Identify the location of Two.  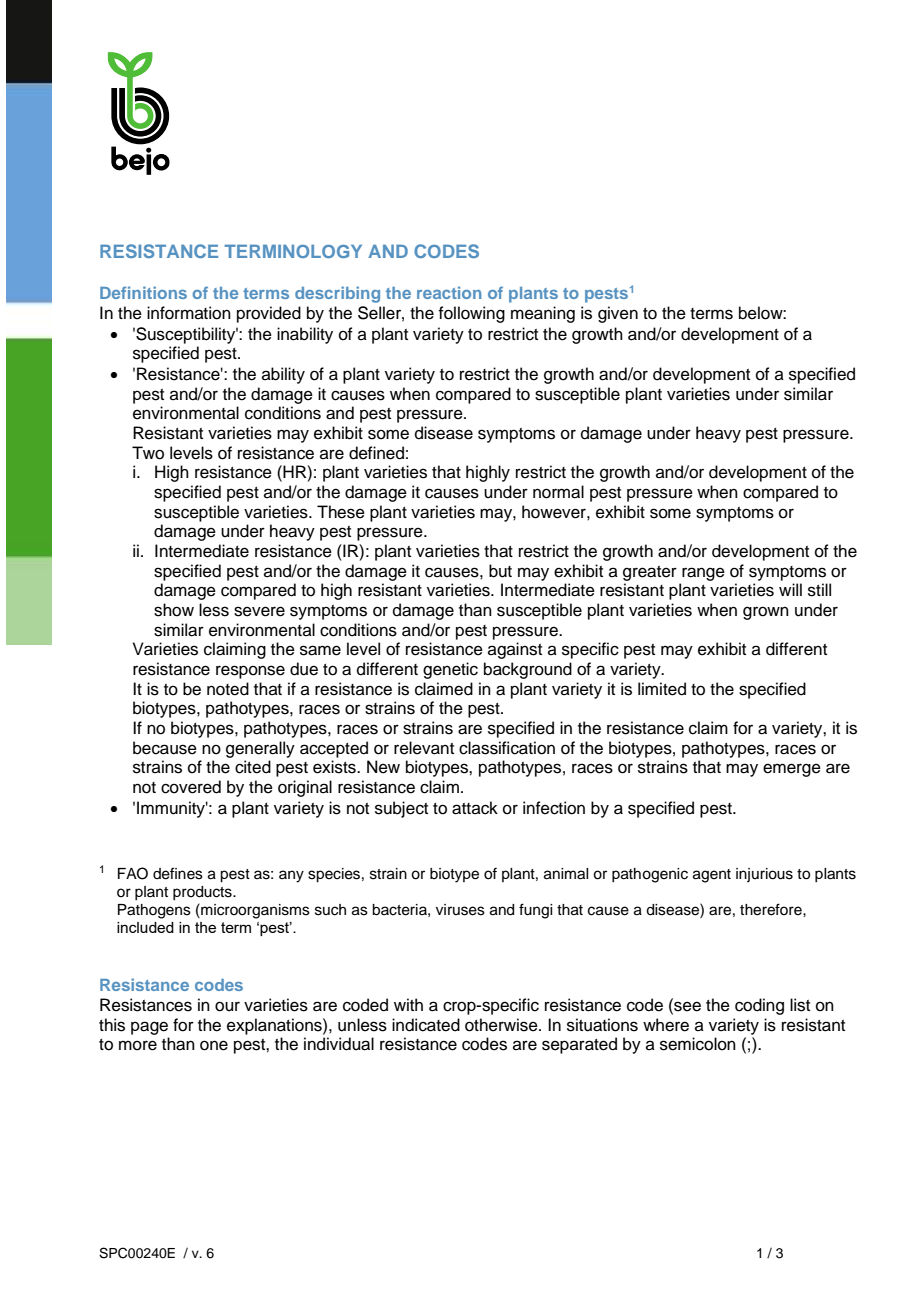
(148, 453).
